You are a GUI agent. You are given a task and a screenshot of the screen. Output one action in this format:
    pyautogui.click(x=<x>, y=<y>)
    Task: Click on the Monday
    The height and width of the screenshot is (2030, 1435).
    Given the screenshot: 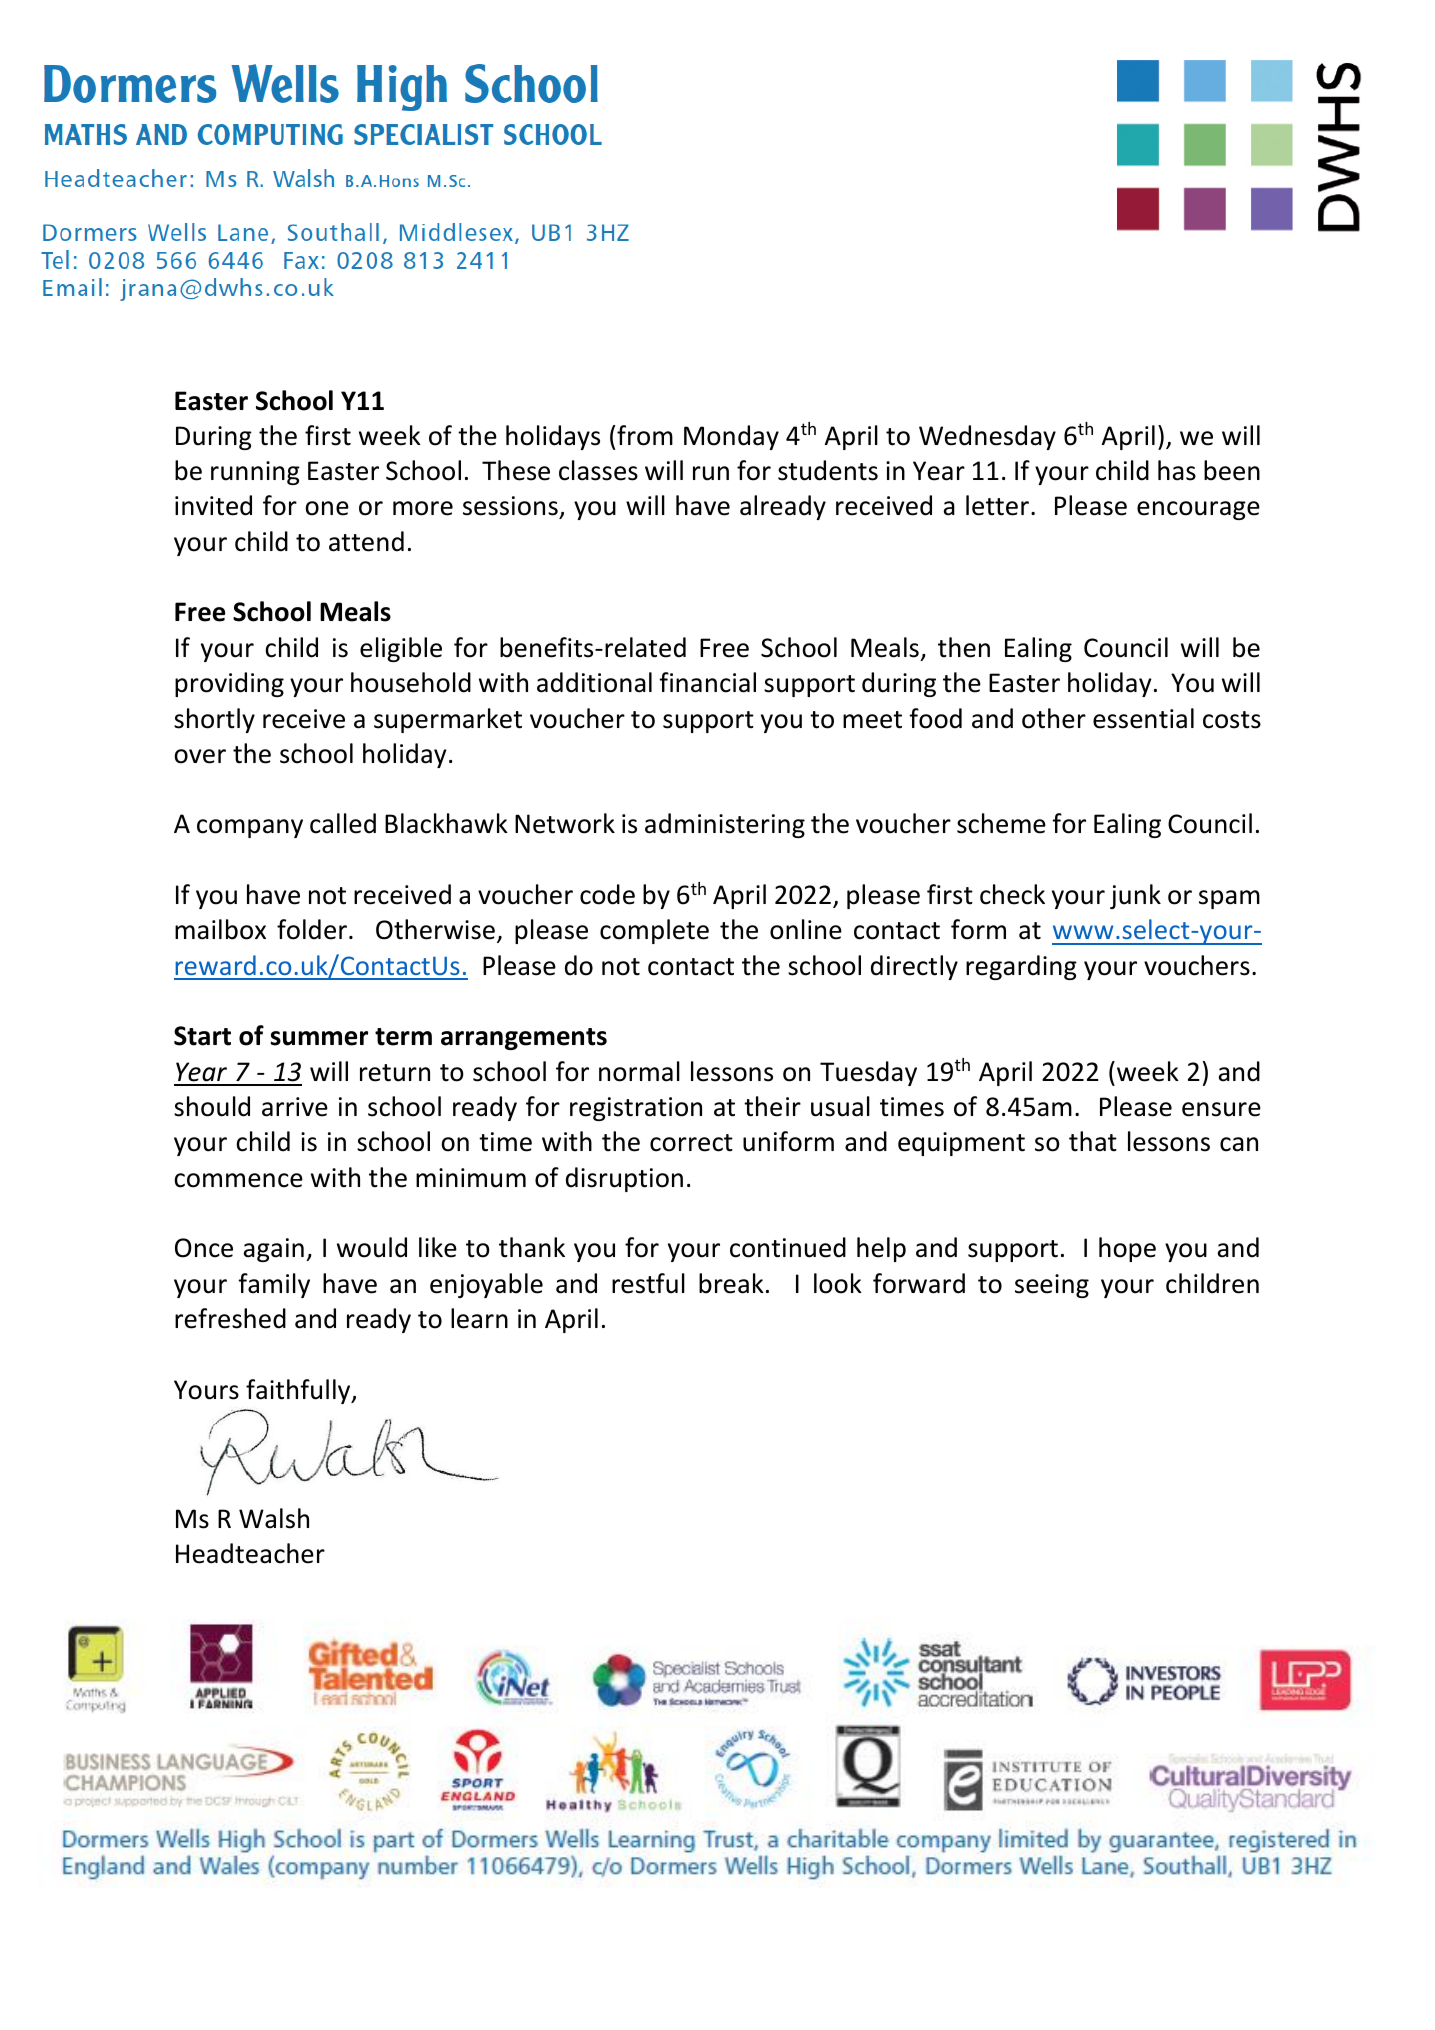 What is the action you would take?
    pyautogui.click(x=731, y=437)
